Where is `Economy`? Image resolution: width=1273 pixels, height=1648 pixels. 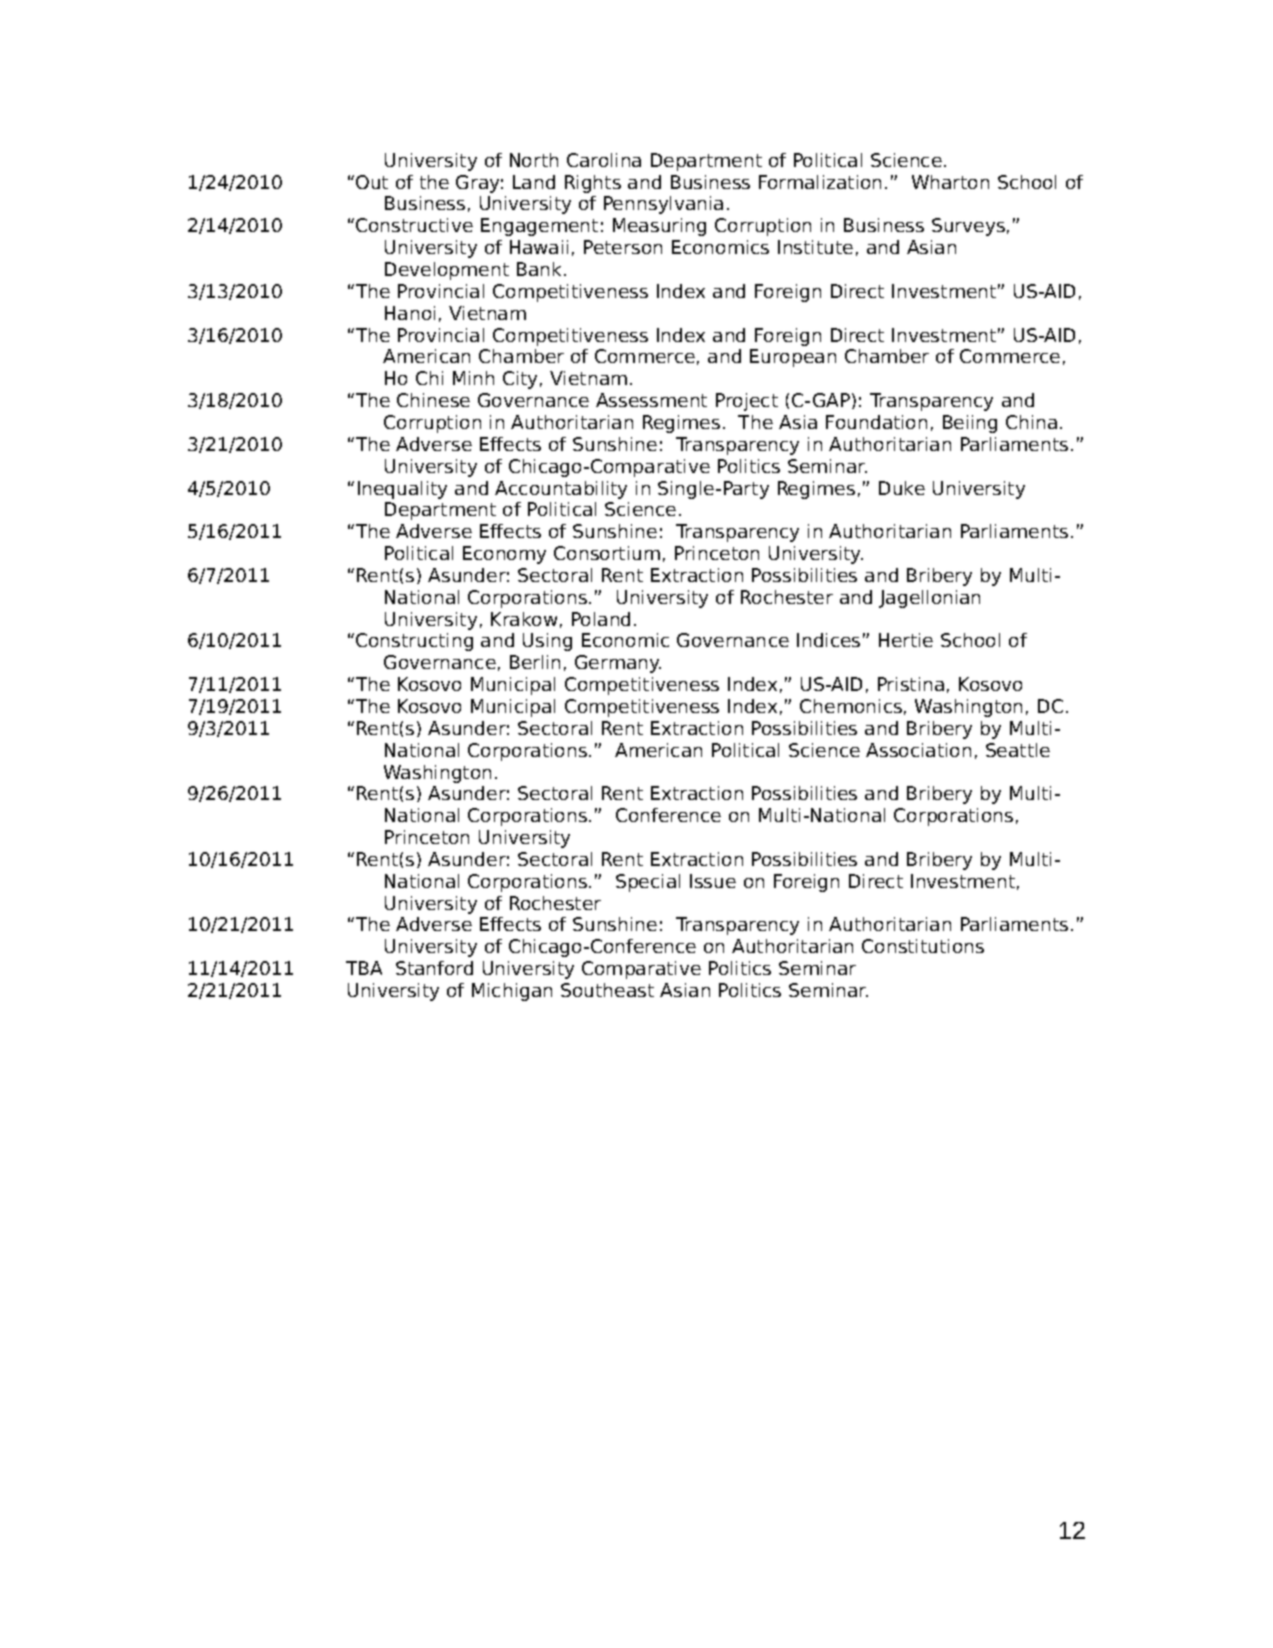
Economy is located at coordinates (504, 555).
